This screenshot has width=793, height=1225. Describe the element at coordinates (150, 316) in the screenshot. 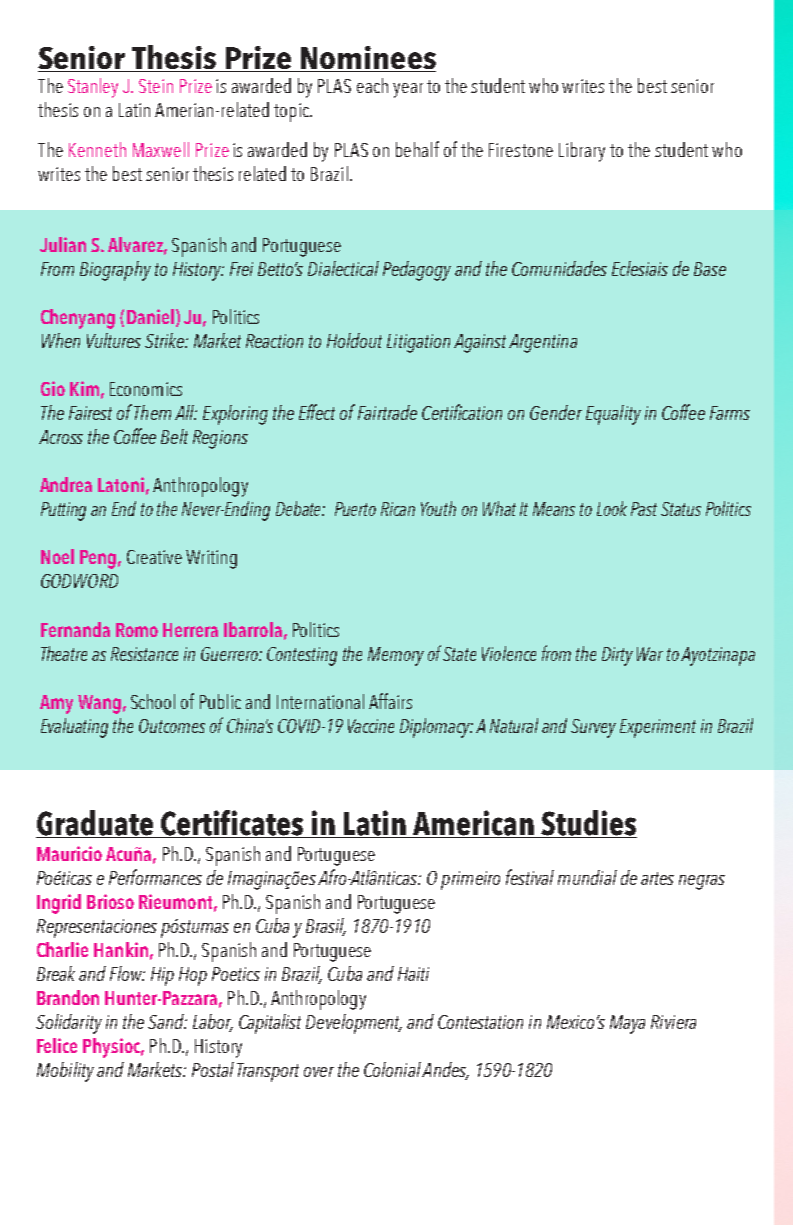

I see `Daniel` at that location.
